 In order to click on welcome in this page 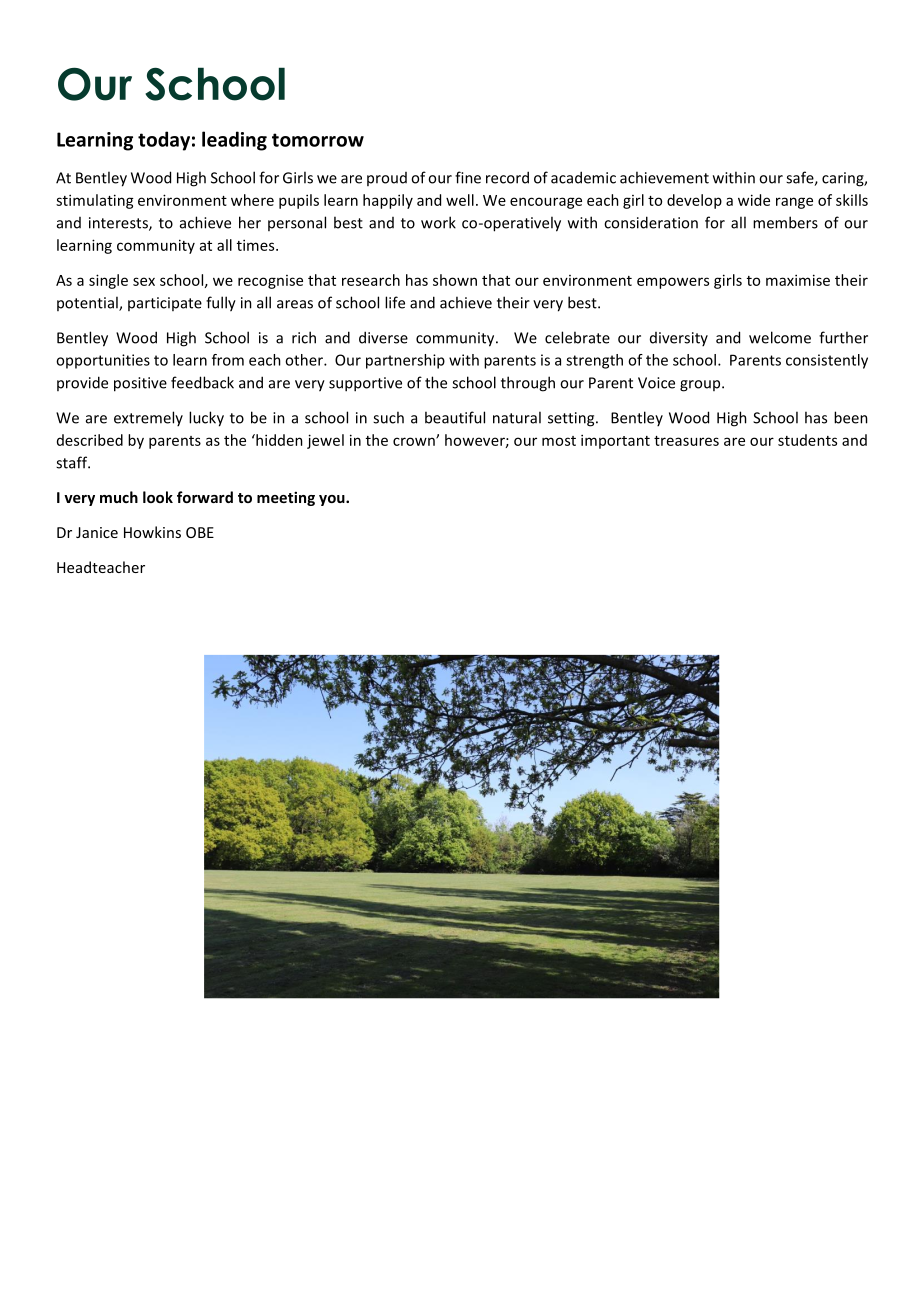, I will do `click(780, 337)`.
